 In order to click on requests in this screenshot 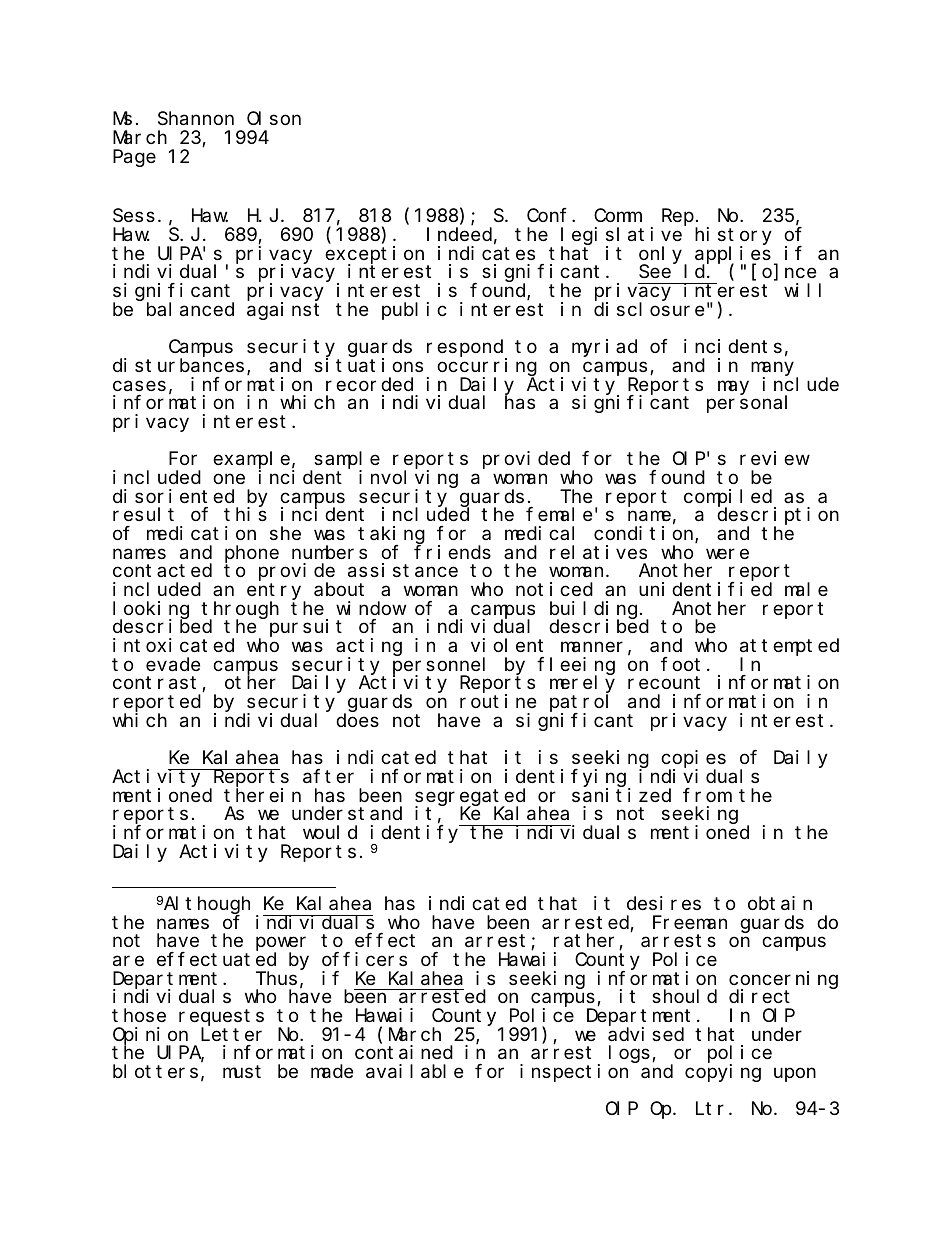, I will do `click(221, 1019)`.
